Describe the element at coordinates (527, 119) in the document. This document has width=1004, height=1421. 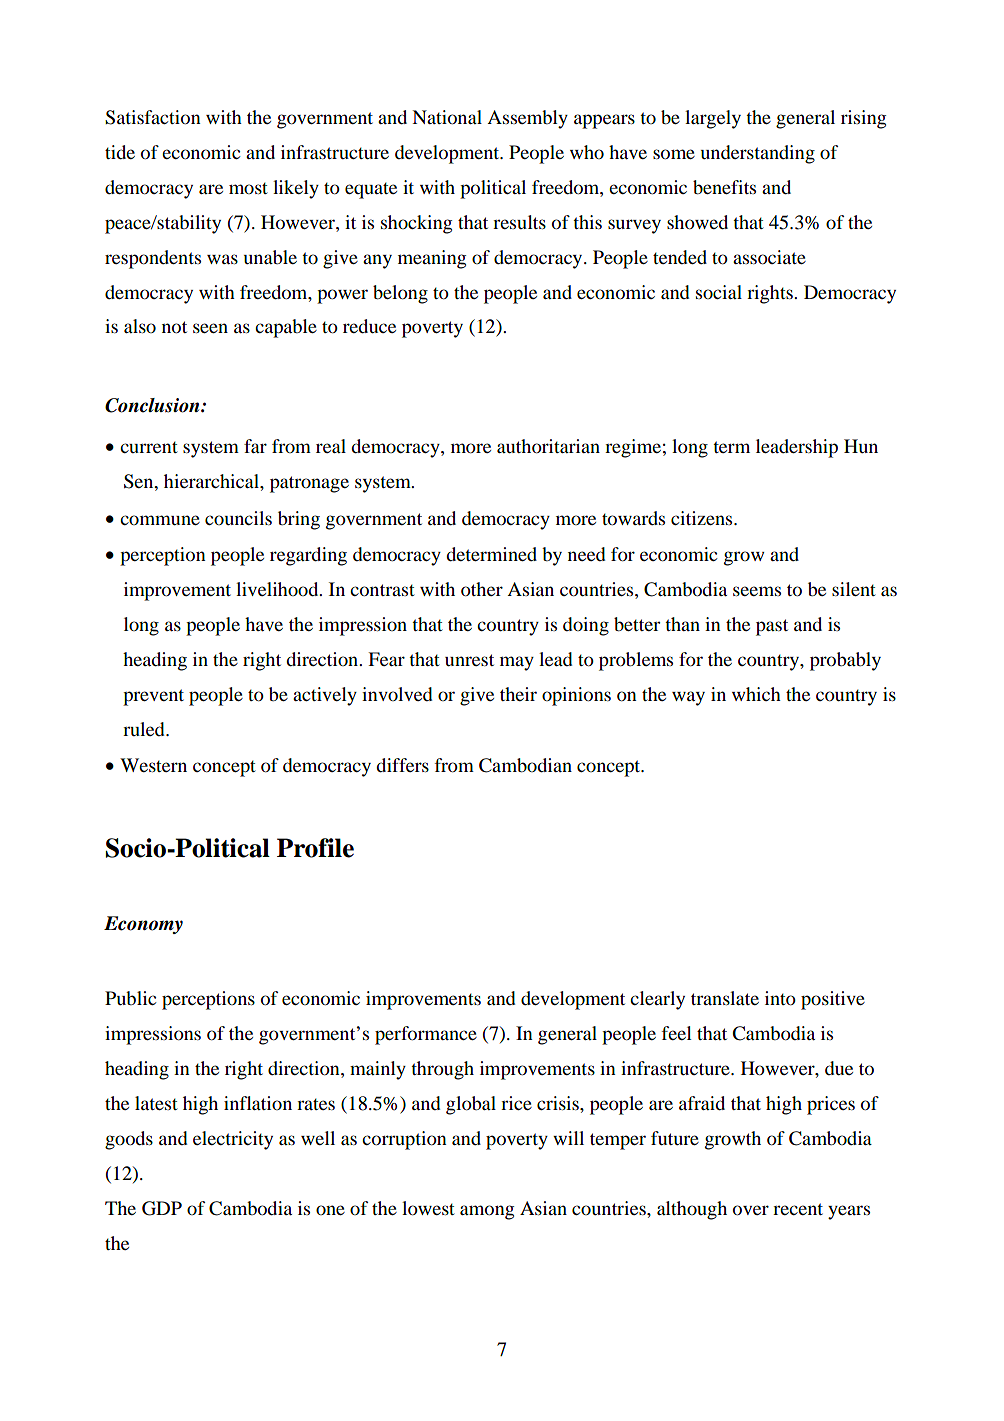
I see `Assembly` at that location.
